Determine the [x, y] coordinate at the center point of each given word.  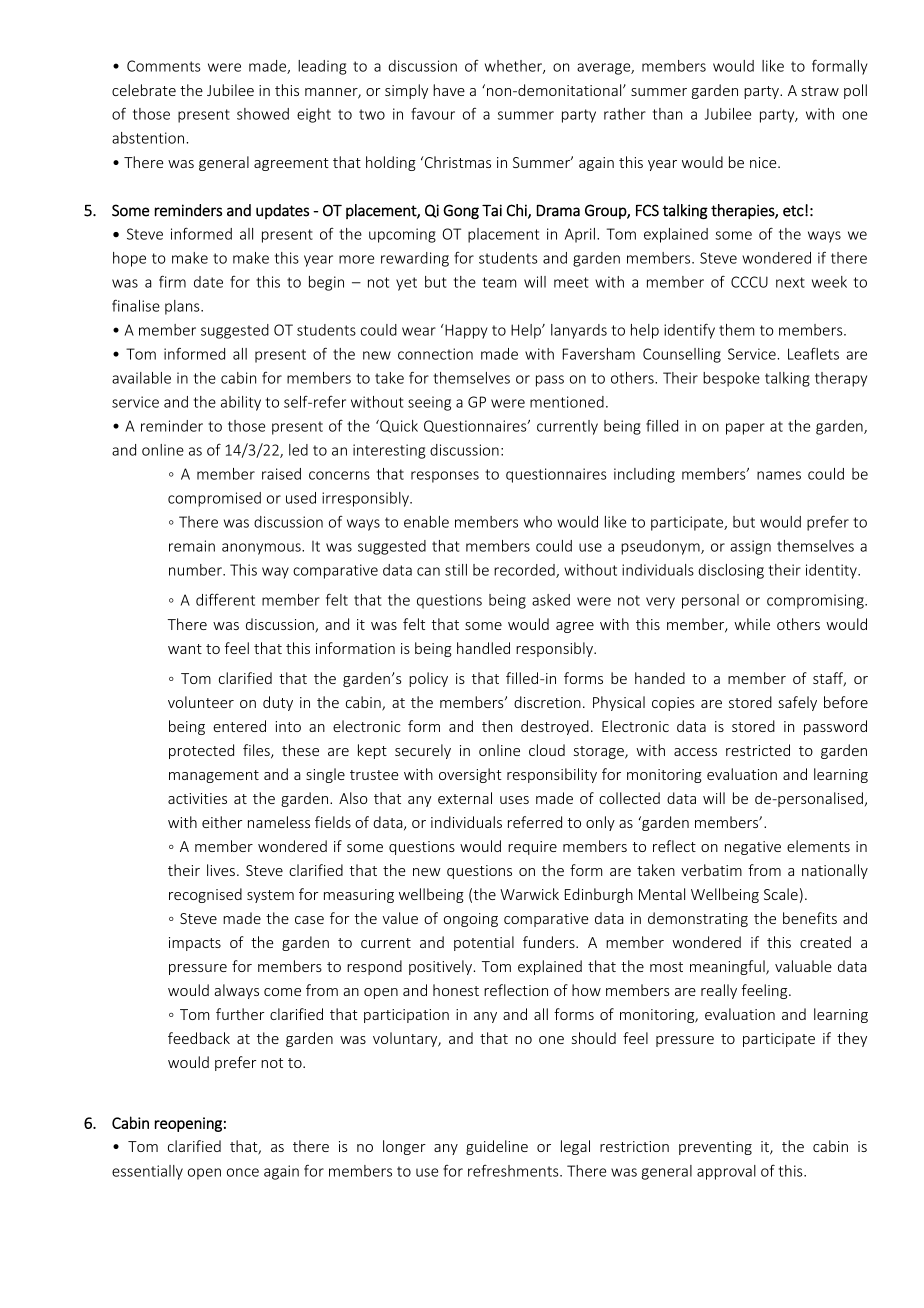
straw [820, 91]
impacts [195, 944]
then [497, 726]
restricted [758, 750]
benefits [810, 918]
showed [263, 114]
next [790, 282]
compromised [214, 499]
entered [239, 726]
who [538, 522]
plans [183, 307]
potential [484, 943]
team [499, 282]
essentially [147, 1172]
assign [750, 547]
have [449, 90]
